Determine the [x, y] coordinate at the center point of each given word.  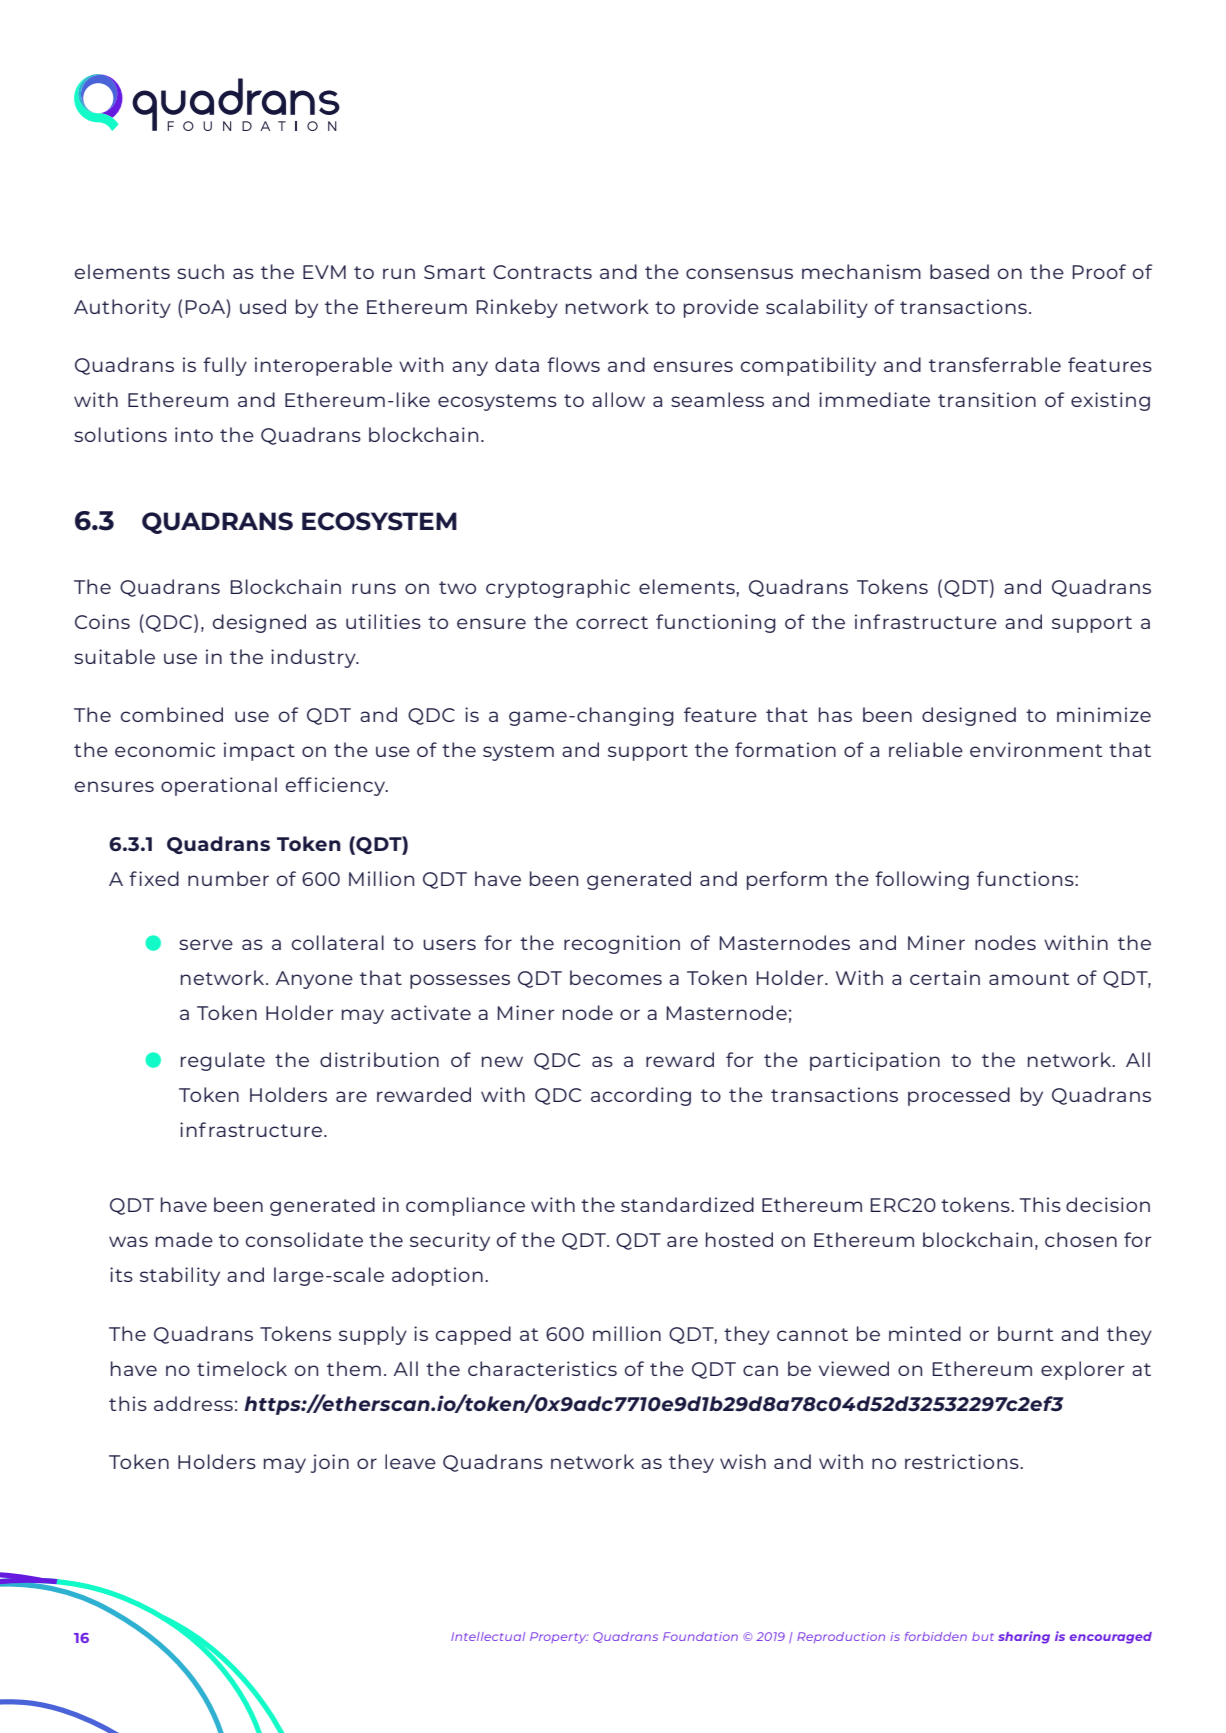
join [330, 1463]
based [959, 271]
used [263, 306]
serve [206, 944]
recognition [622, 944]
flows [573, 364]
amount [1029, 978]
